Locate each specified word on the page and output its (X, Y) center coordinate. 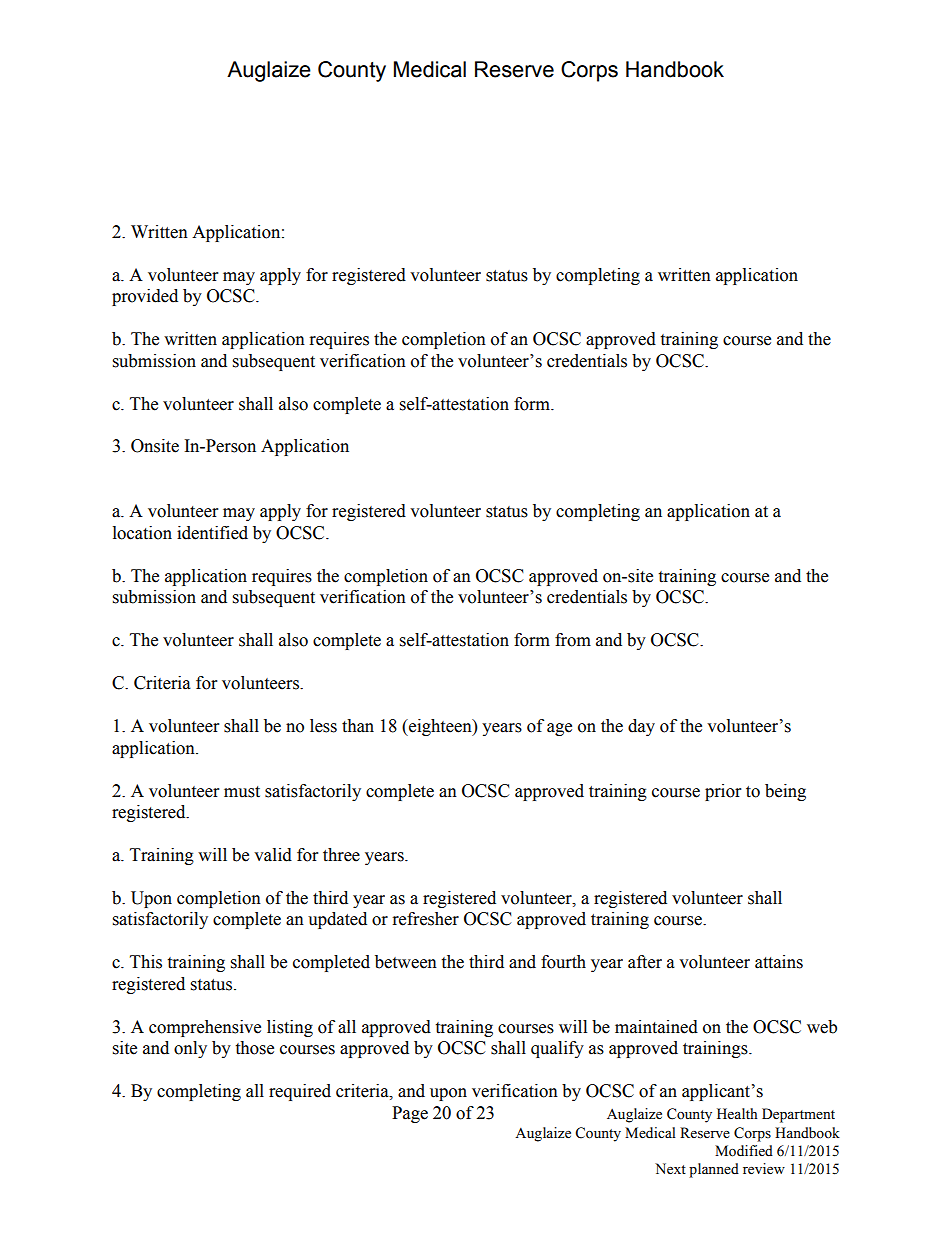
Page (410, 1114)
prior (723, 792)
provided (145, 297)
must (242, 792)
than (358, 726)
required (300, 1092)
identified (212, 533)
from (573, 640)
